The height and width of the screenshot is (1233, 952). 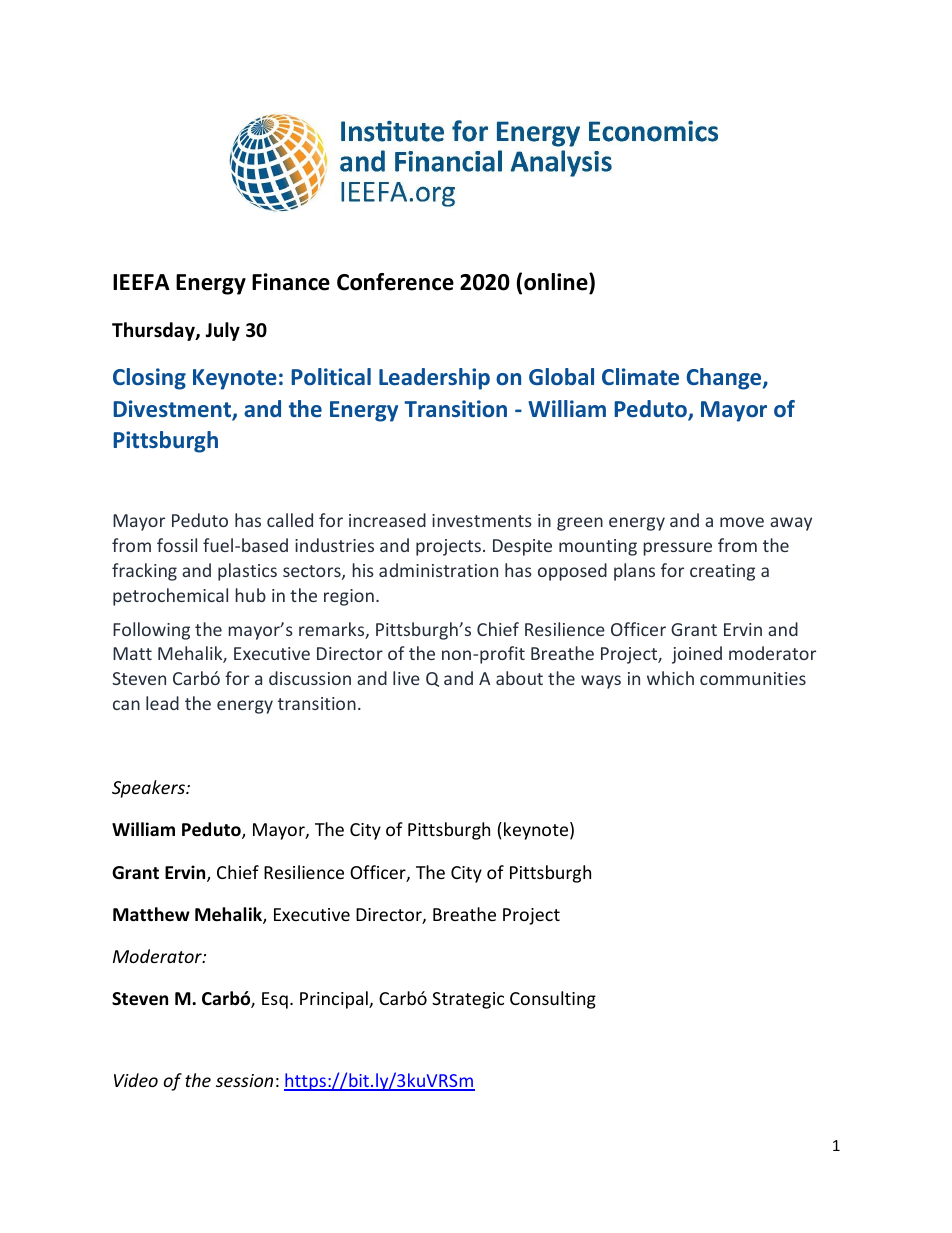 What do you see at coordinates (725, 379) in the screenshot?
I see `Change` at bounding box center [725, 379].
